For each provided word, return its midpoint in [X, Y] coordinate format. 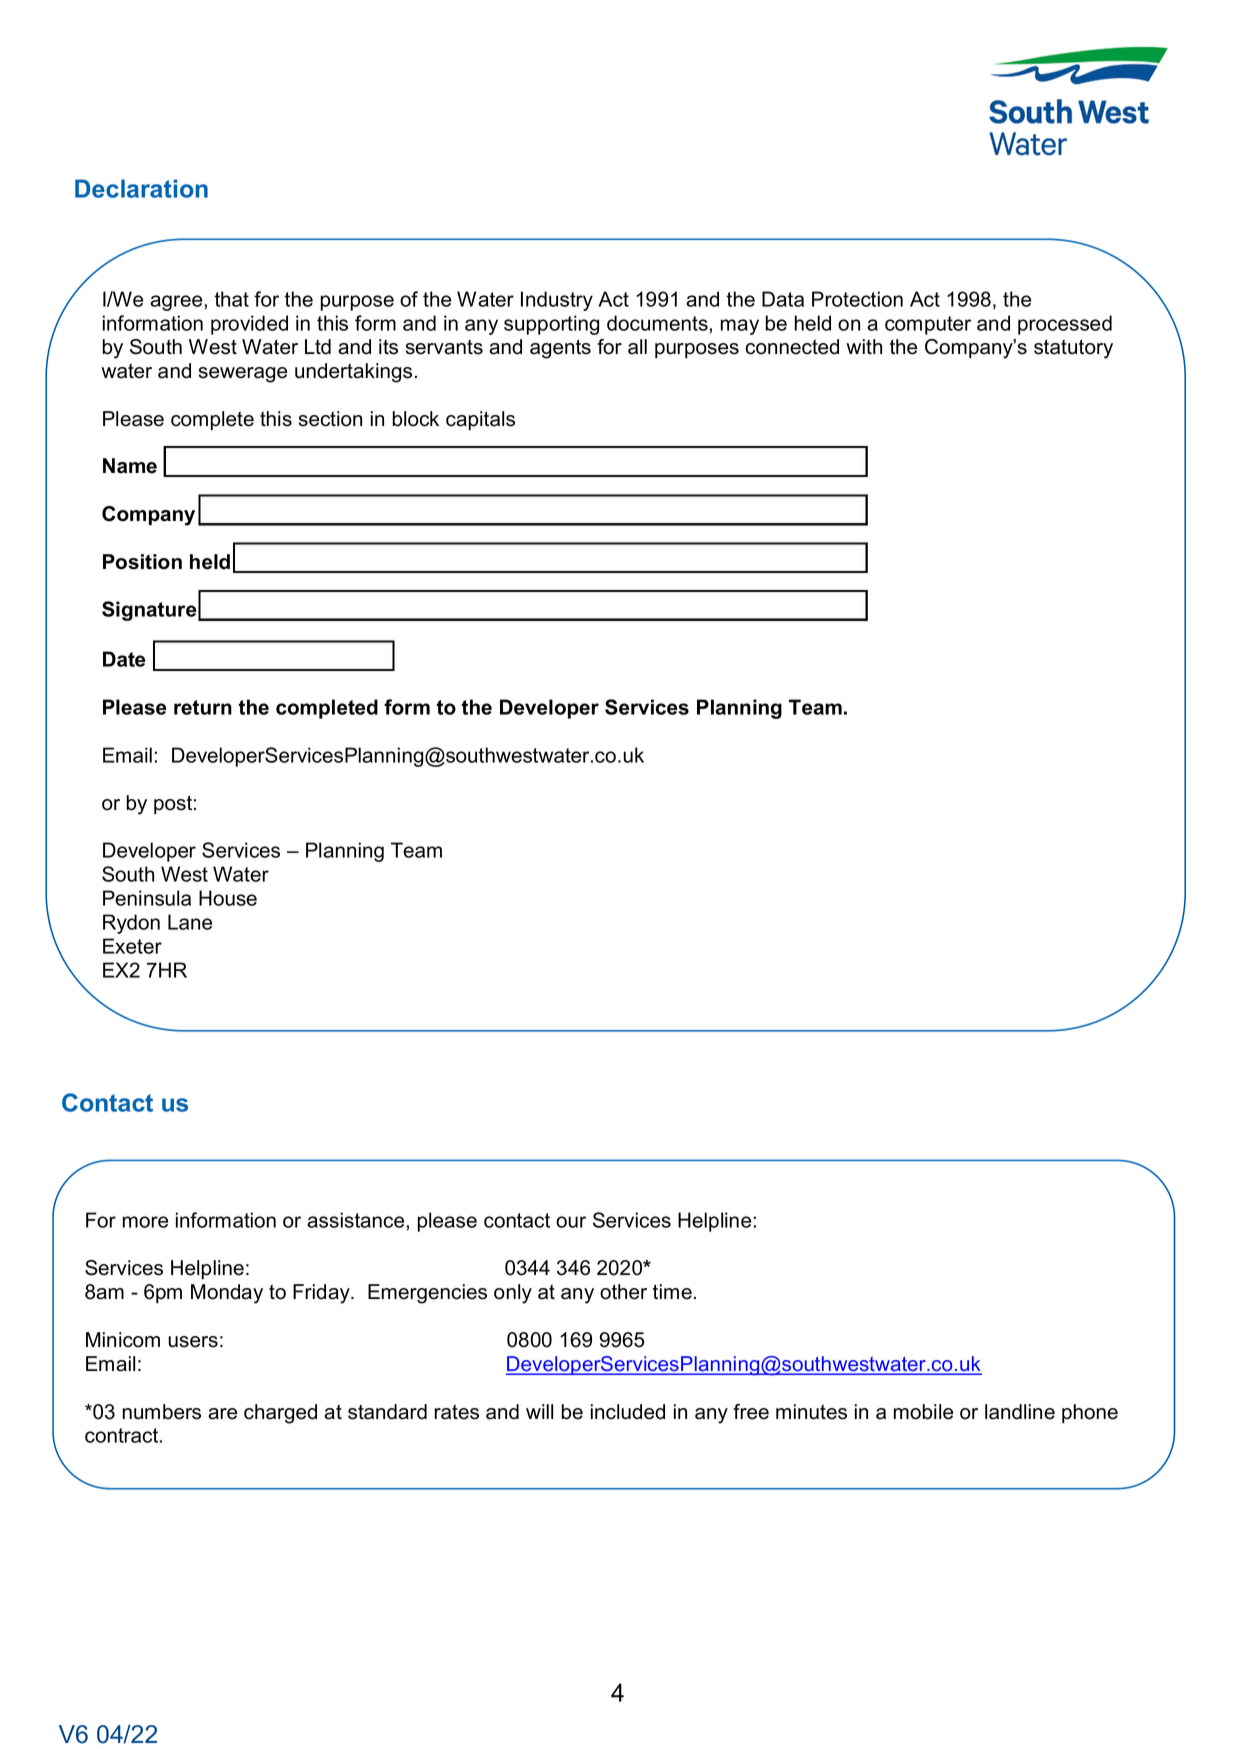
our [571, 1222]
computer [928, 325]
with [864, 346]
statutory [1073, 349]
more [145, 1222]
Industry [557, 301]
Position [142, 562]
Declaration [141, 188]
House [228, 898]
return [203, 707]
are [222, 1414]
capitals [480, 420]
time [672, 1292]
